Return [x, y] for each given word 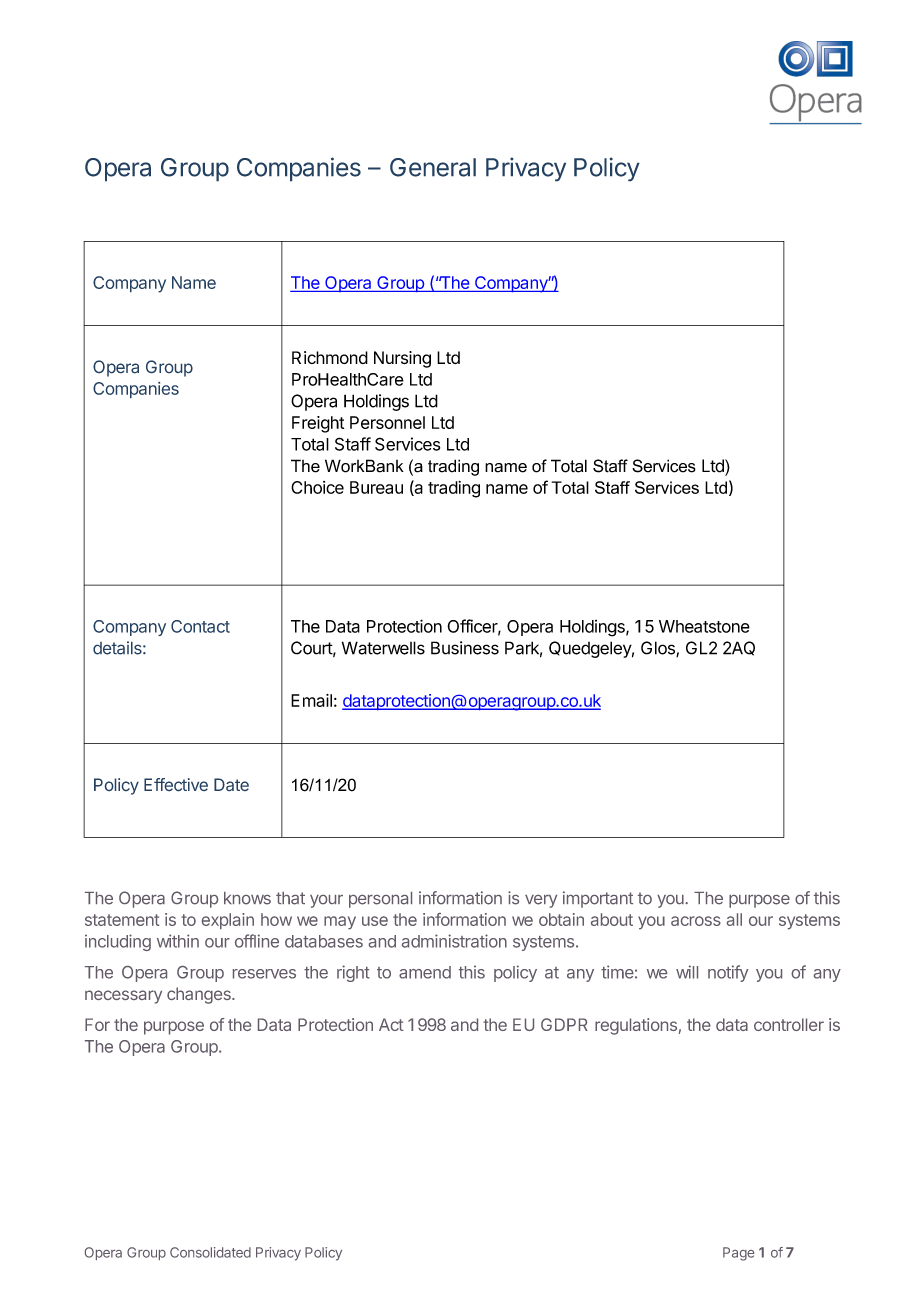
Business [465, 648]
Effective [176, 784]
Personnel [387, 422]
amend [425, 972]
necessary [123, 997]
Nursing [402, 359]
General [433, 167]
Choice [317, 487]
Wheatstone [704, 626]
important [598, 899]
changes [200, 995]
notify [728, 973]
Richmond [330, 357]
